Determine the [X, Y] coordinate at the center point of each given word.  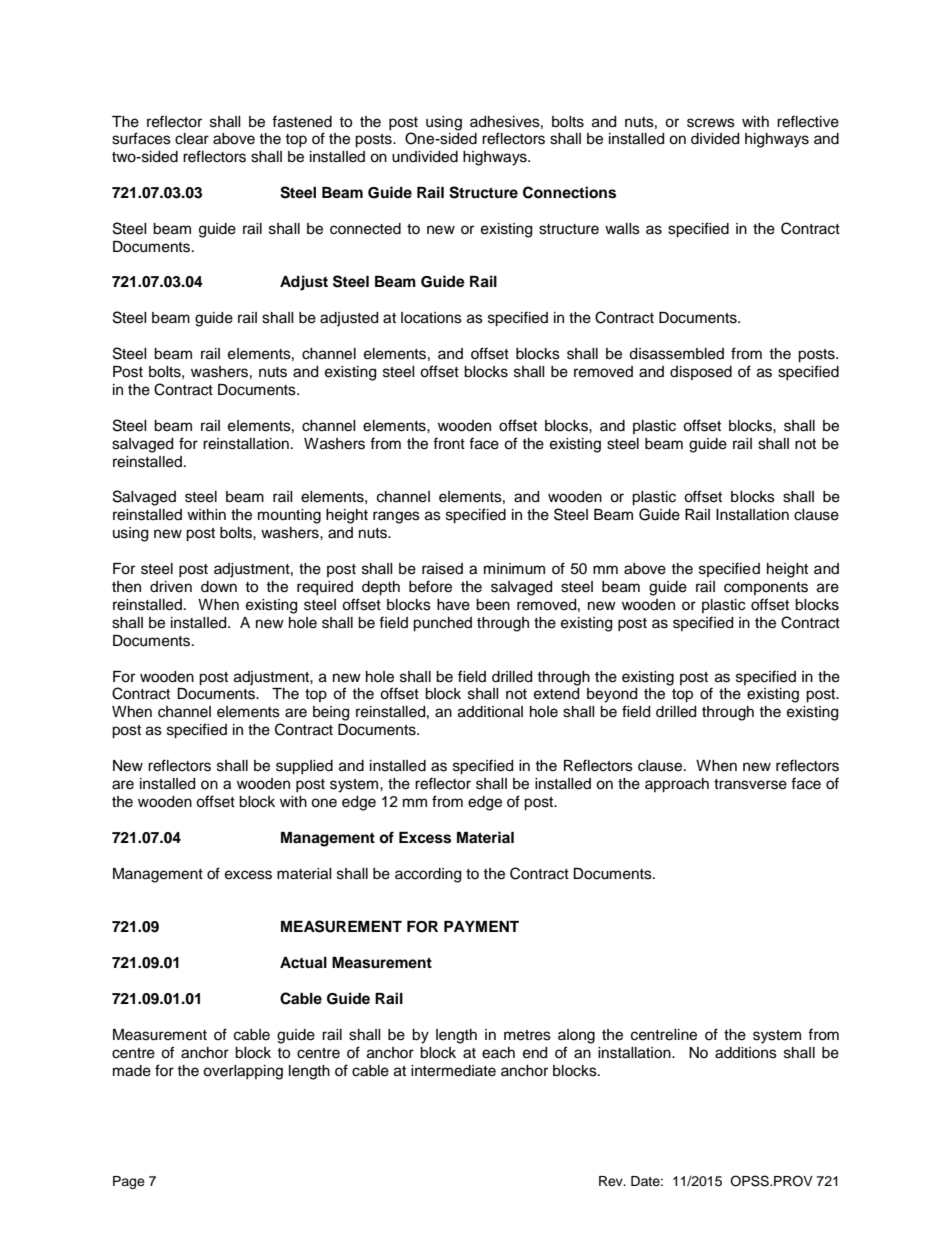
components [766, 588]
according [428, 875]
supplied [304, 767]
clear [192, 139]
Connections [569, 192]
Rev [612, 1181]
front [449, 443]
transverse [750, 784]
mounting [289, 516]
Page [129, 1182]
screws [711, 123]
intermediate [453, 1071]
